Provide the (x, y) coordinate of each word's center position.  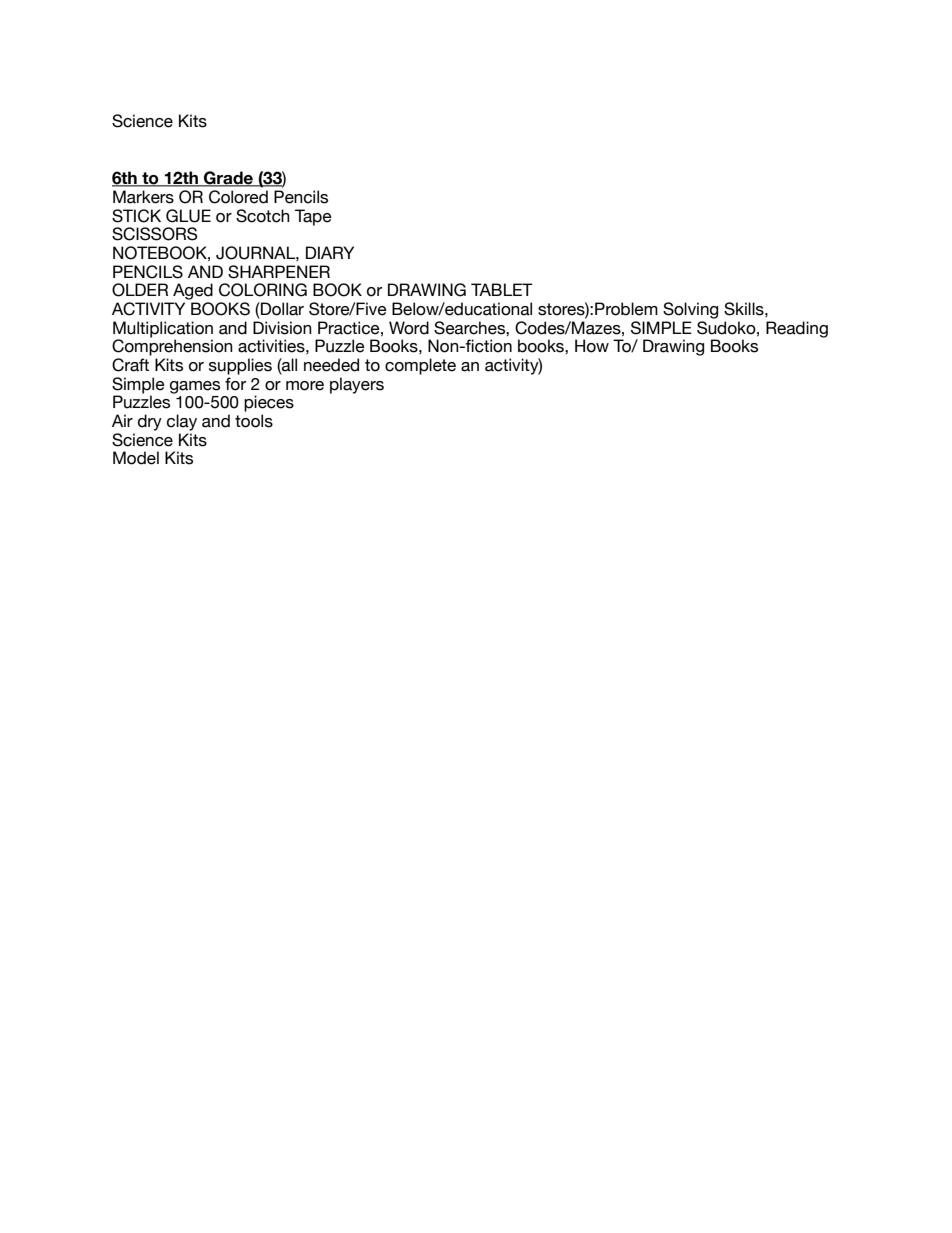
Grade (228, 179)
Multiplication (163, 330)
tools (254, 421)
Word (409, 328)
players (357, 385)
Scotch (263, 216)
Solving (690, 310)
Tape (313, 217)
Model (136, 458)
